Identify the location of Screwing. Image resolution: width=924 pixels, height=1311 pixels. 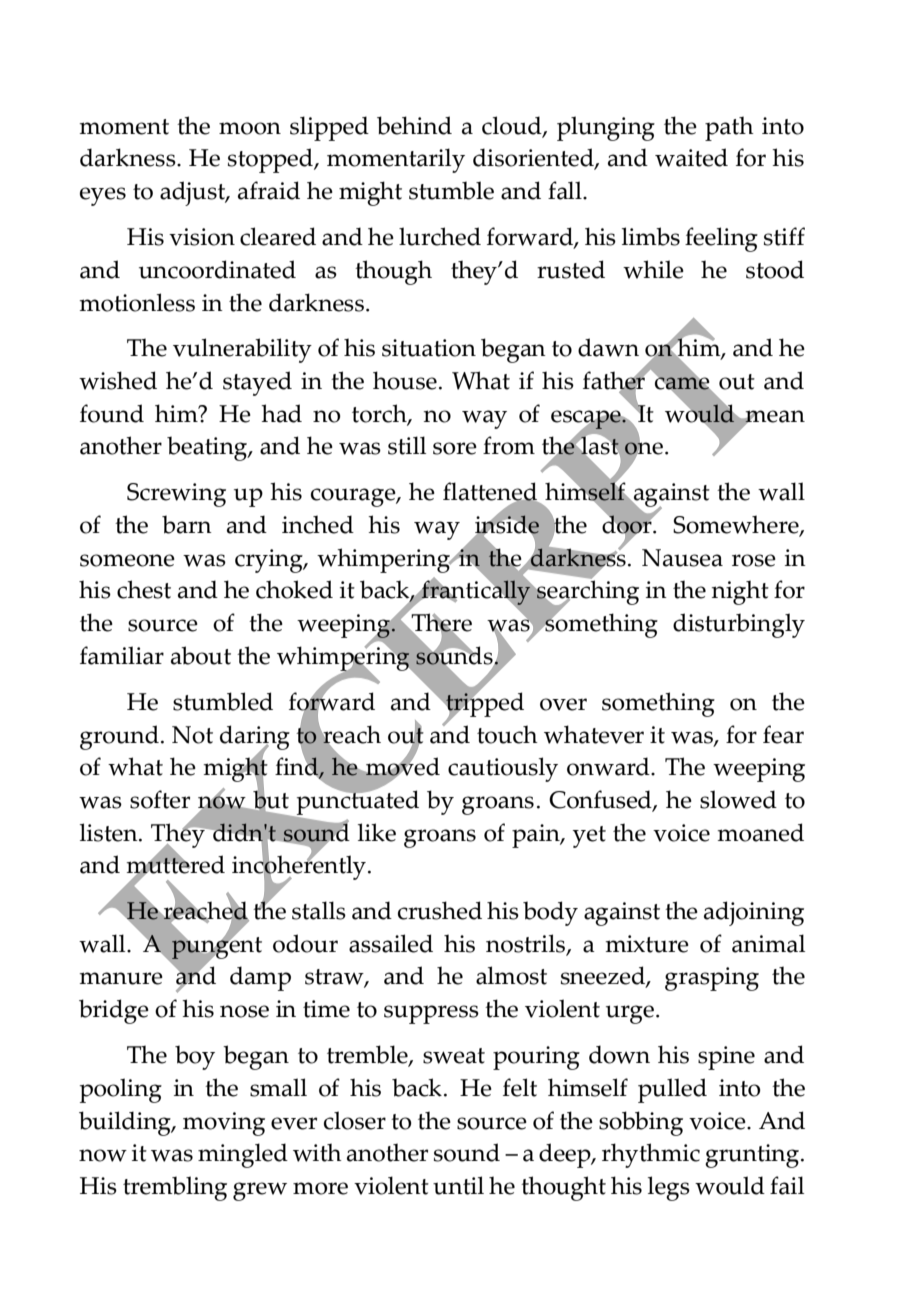
(176, 495).
